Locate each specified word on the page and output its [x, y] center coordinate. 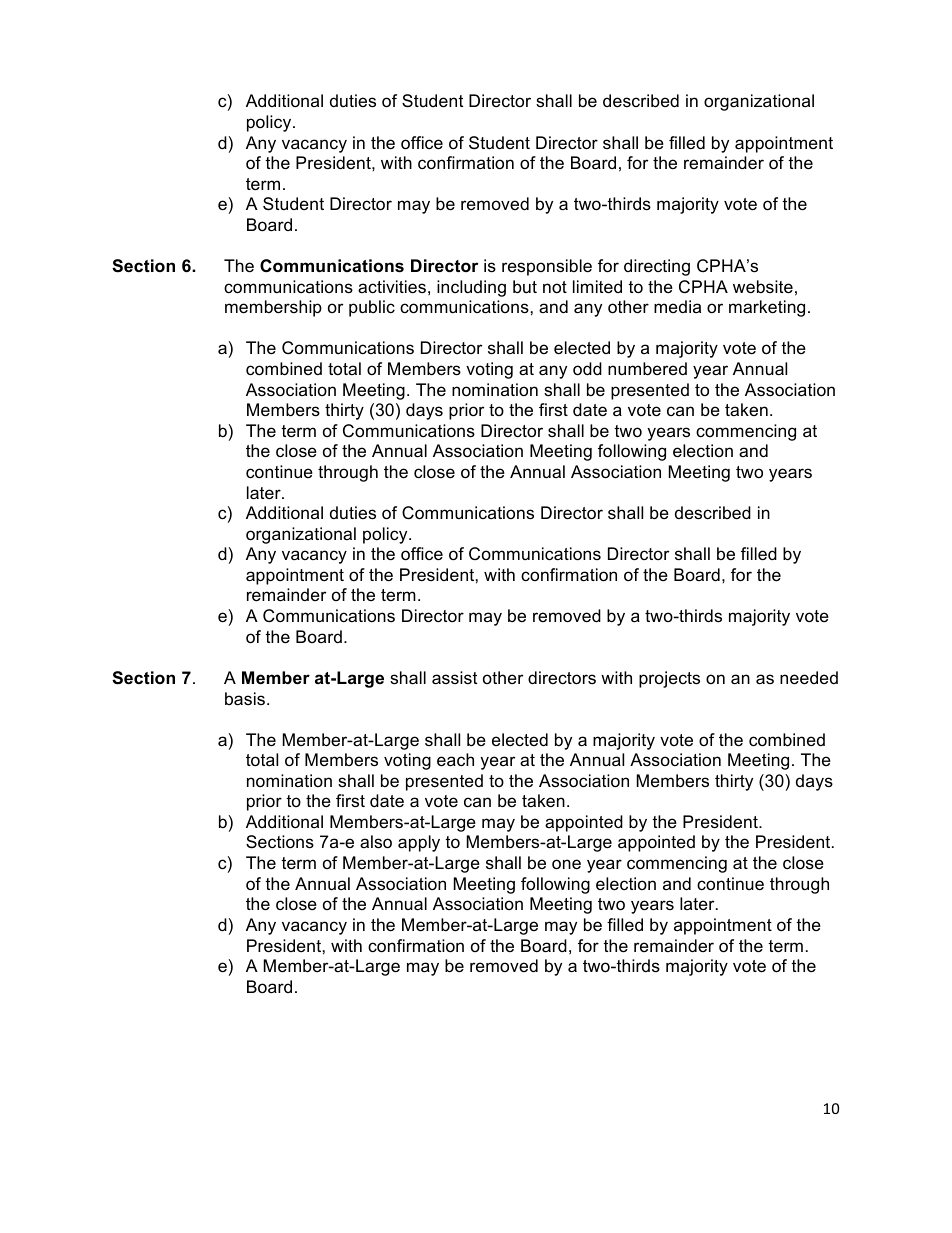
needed [809, 678]
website [763, 287]
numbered [647, 369]
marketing [767, 308]
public [372, 308]
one [566, 864]
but [525, 287]
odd [587, 369]
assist [454, 678]
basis [245, 699]
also [376, 842]
